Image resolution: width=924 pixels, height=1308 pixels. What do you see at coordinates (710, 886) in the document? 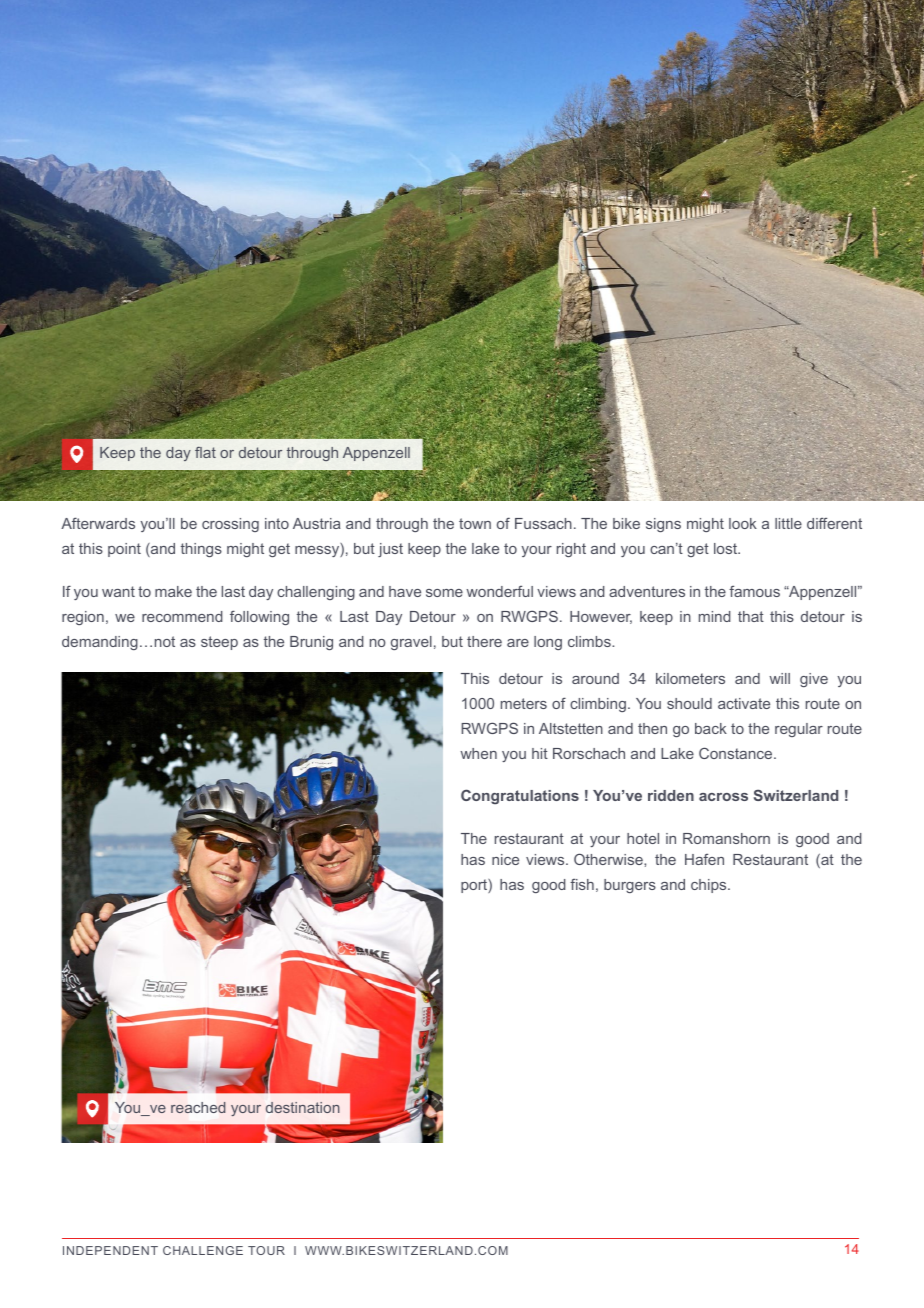
I see `chips` at bounding box center [710, 886].
